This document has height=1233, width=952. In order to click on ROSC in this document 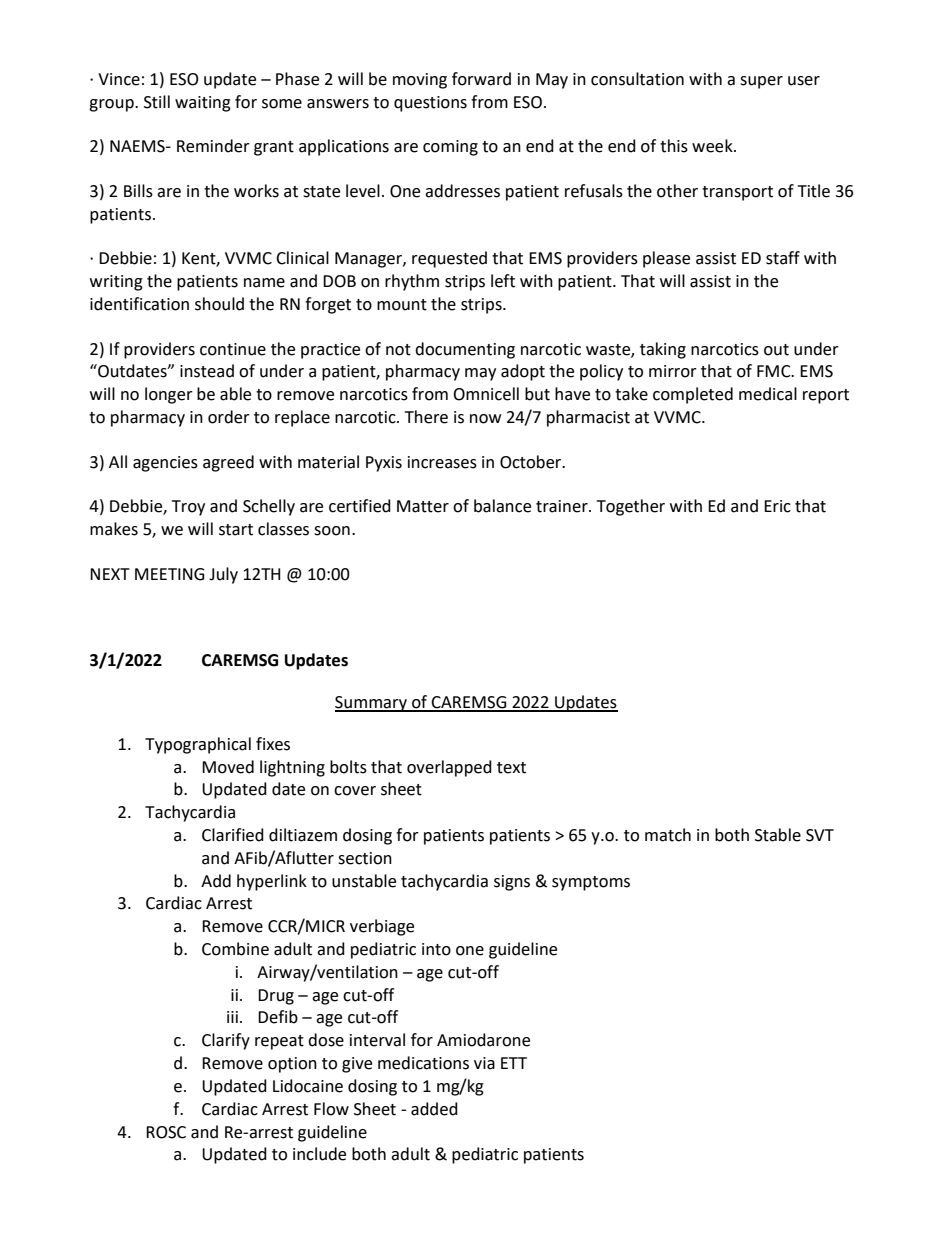, I will do `click(166, 1132)`.
